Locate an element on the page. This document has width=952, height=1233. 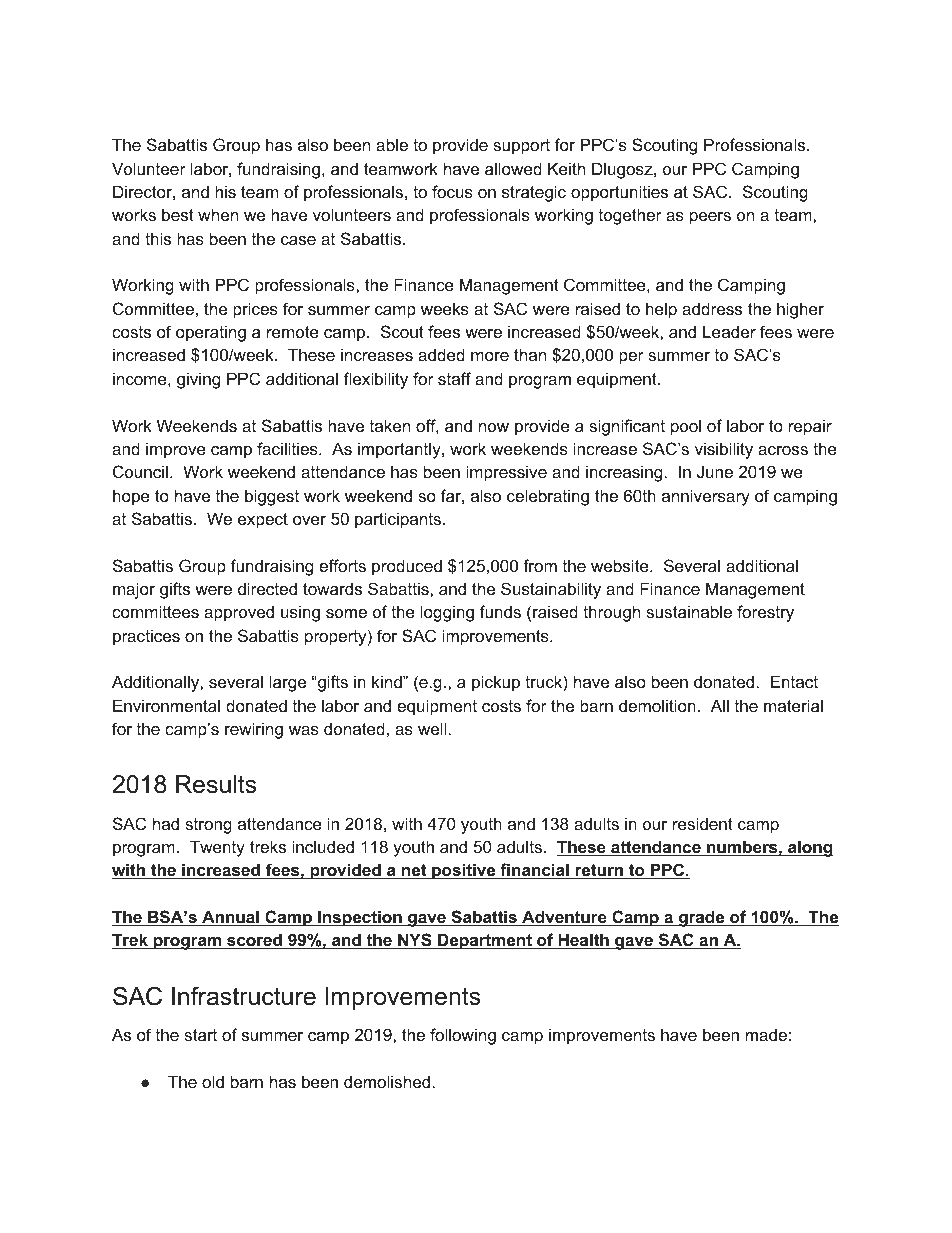
Twenty is located at coordinates (217, 848).
